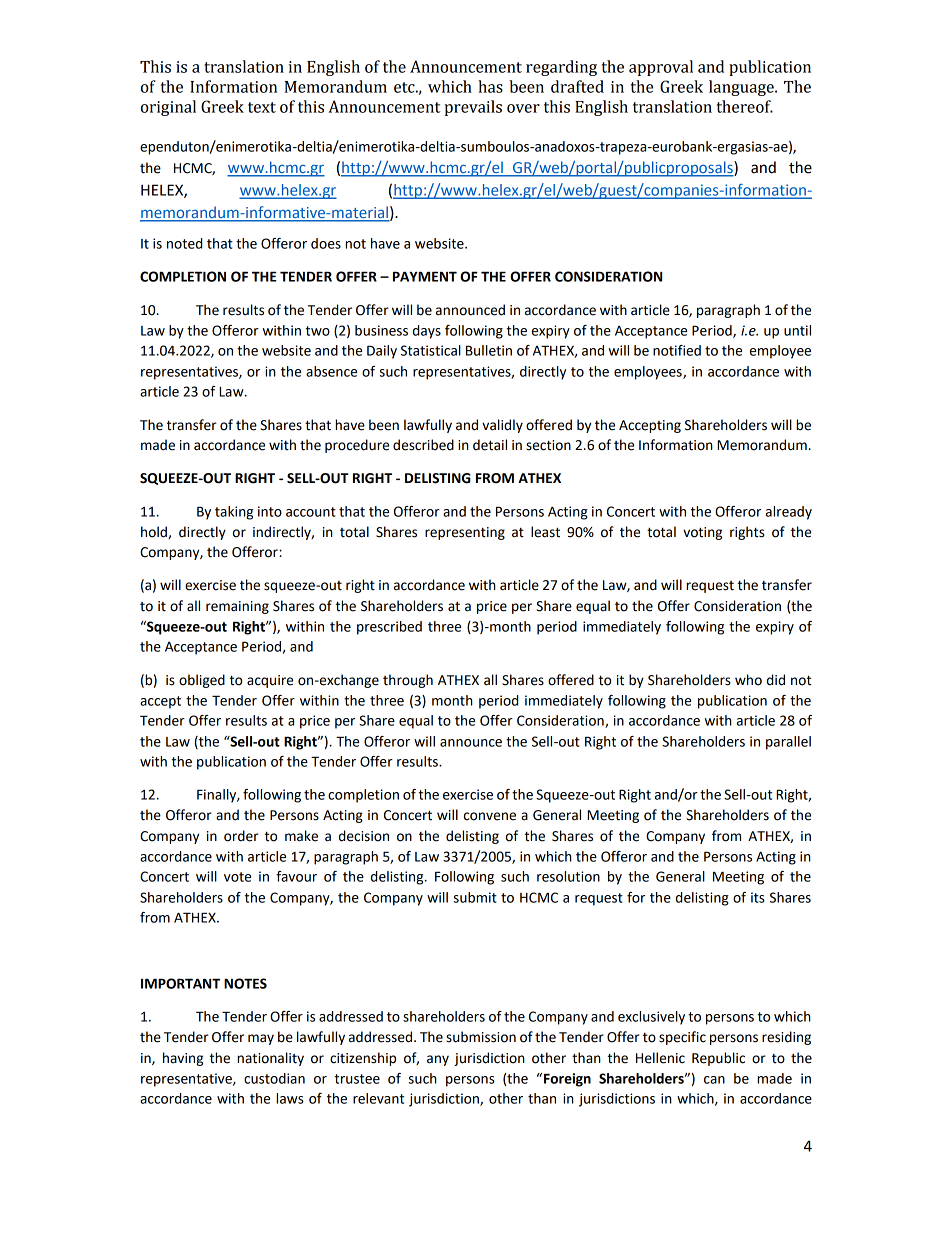 The width and height of the page is (952, 1233). Describe the element at coordinates (318, 331) in the page. I see `two` at that location.
